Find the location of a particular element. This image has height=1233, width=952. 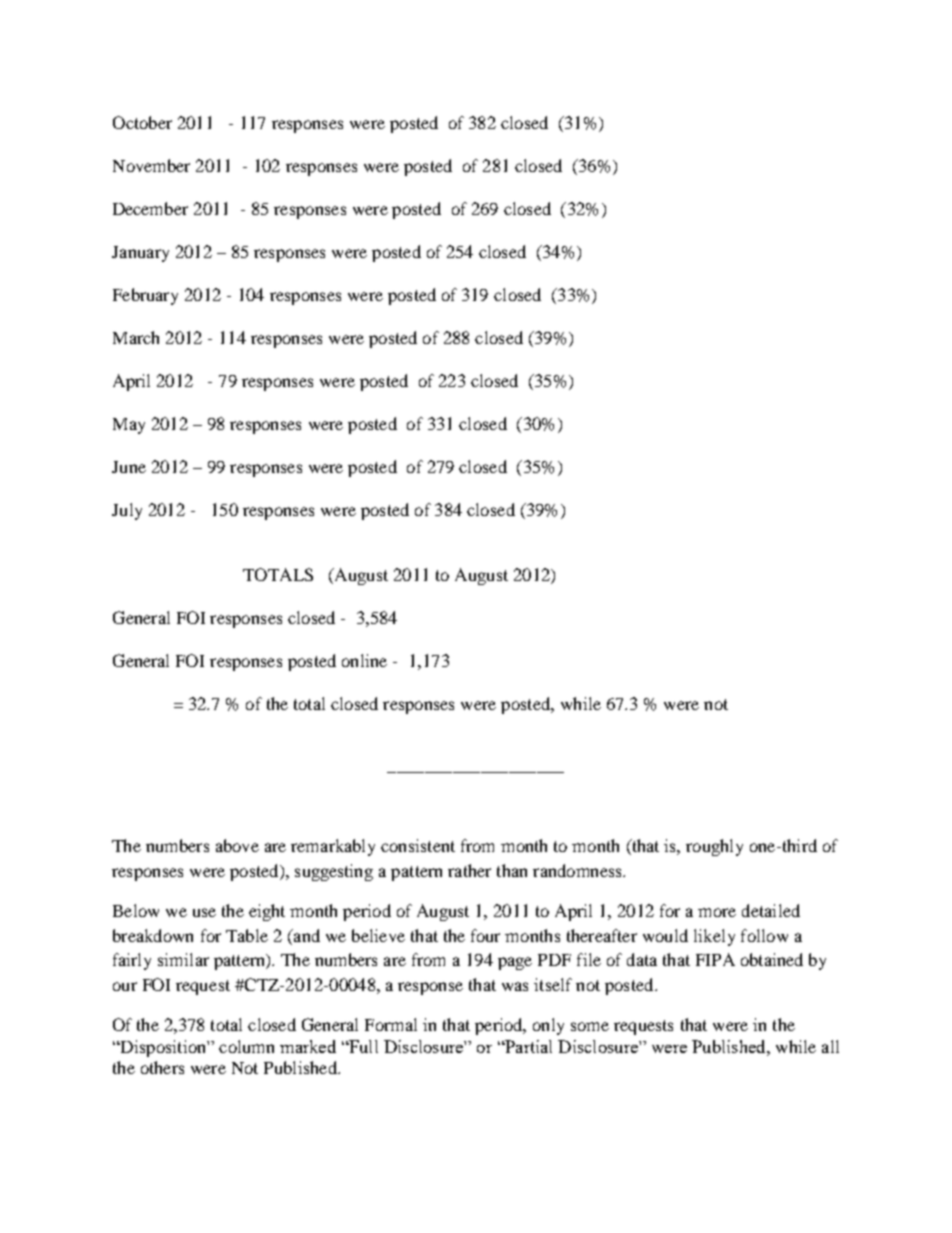

July is located at coordinates (127, 511).
